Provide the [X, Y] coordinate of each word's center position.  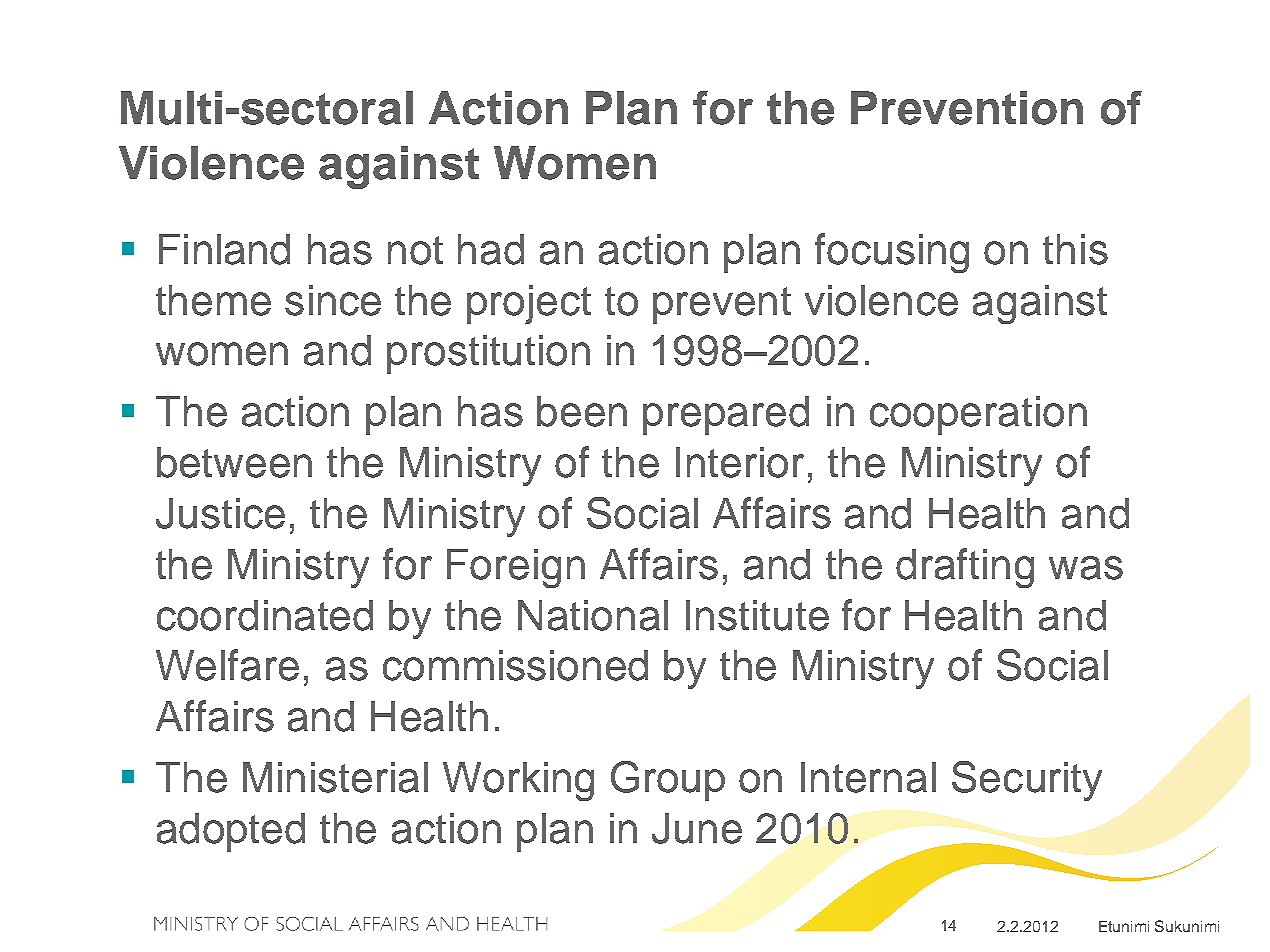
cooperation [978, 415]
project [529, 304]
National [593, 615]
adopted [231, 832]
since [333, 300]
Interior [740, 462]
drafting [965, 568]
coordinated [265, 615]
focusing [892, 253]
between [234, 462]
